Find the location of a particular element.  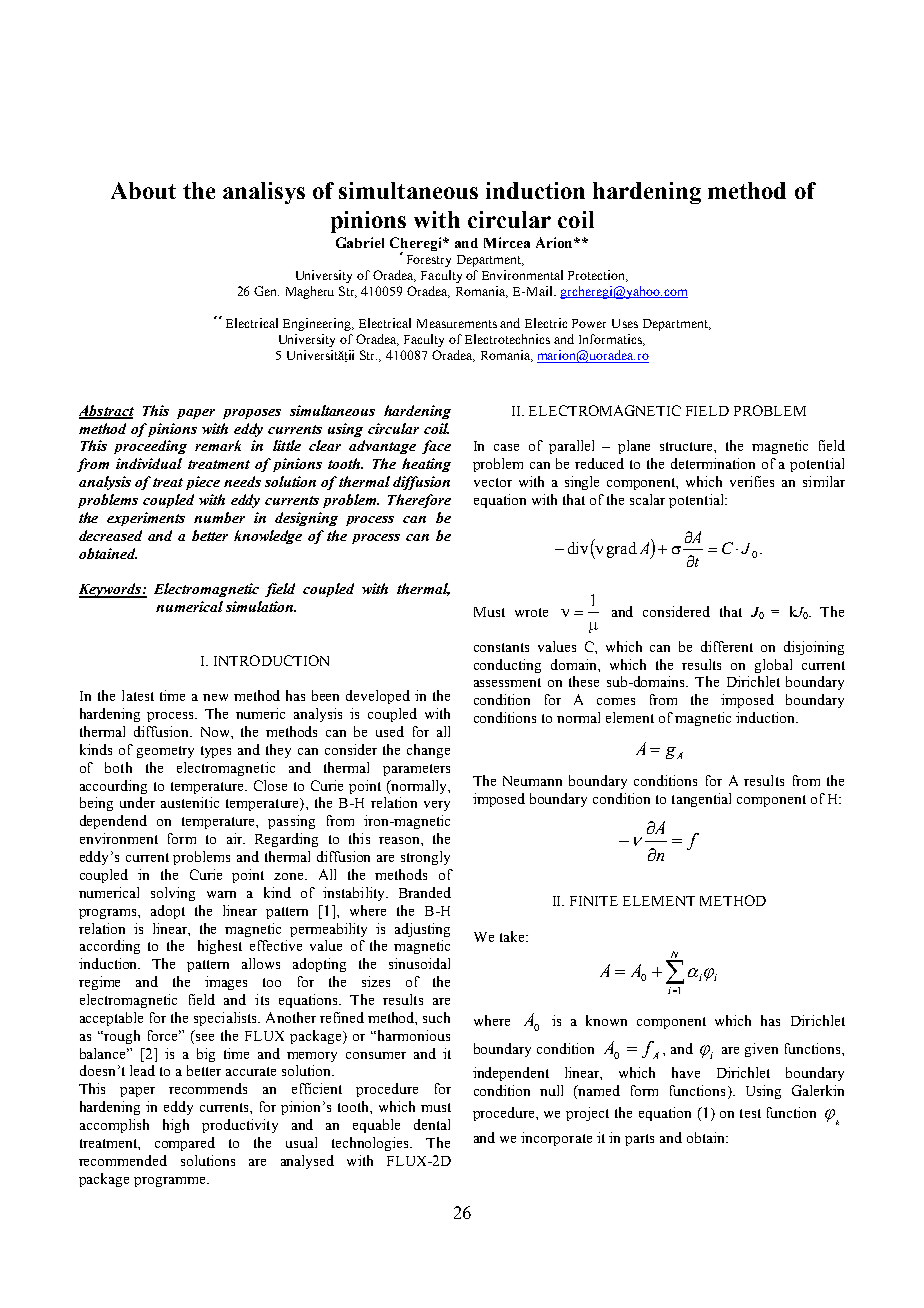

austenitic is located at coordinates (190, 802).
